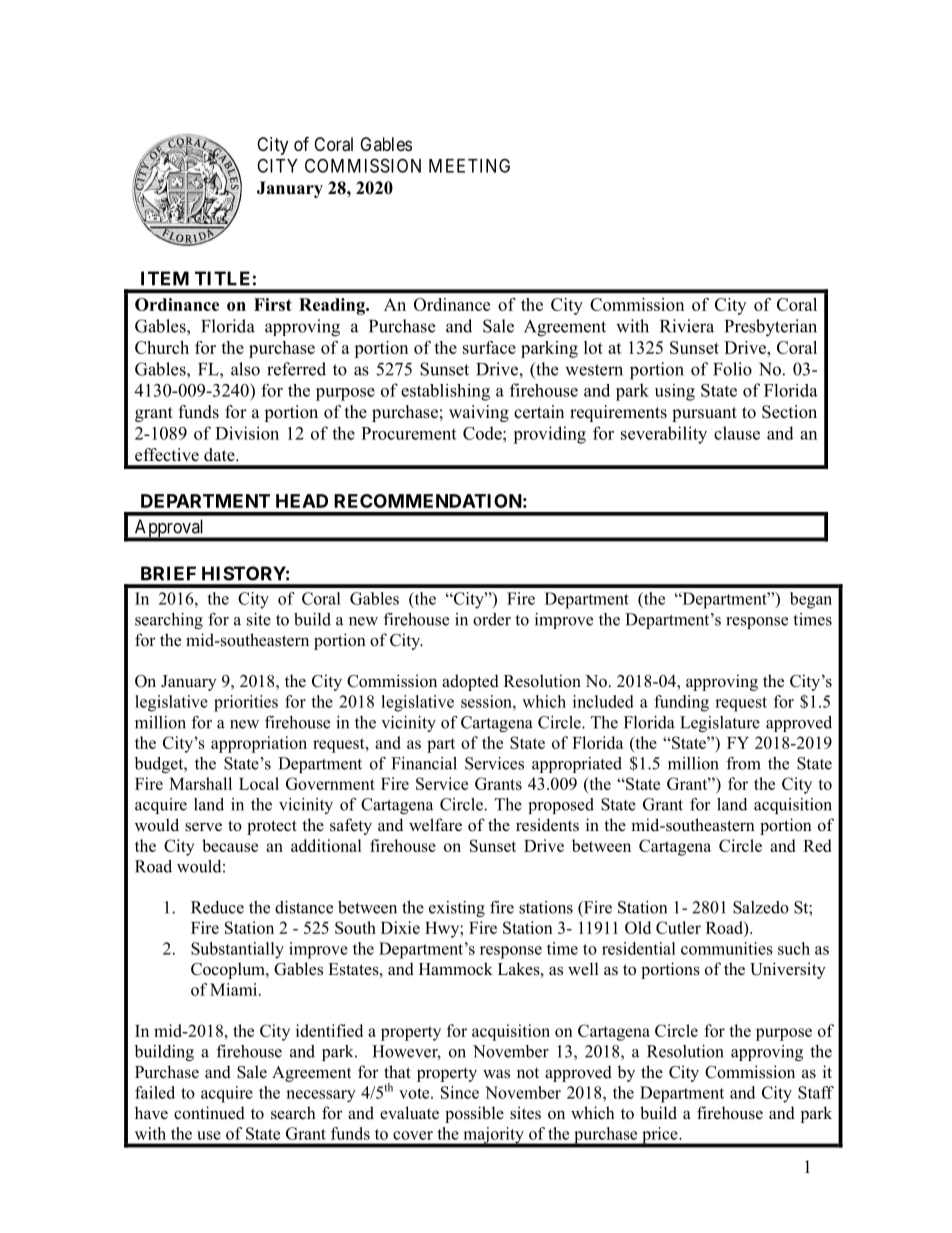 This image has width=952, height=1233. What do you see at coordinates (771, 328) in the image?
I see `Presbyterian` at bounding box center [771, 328].
